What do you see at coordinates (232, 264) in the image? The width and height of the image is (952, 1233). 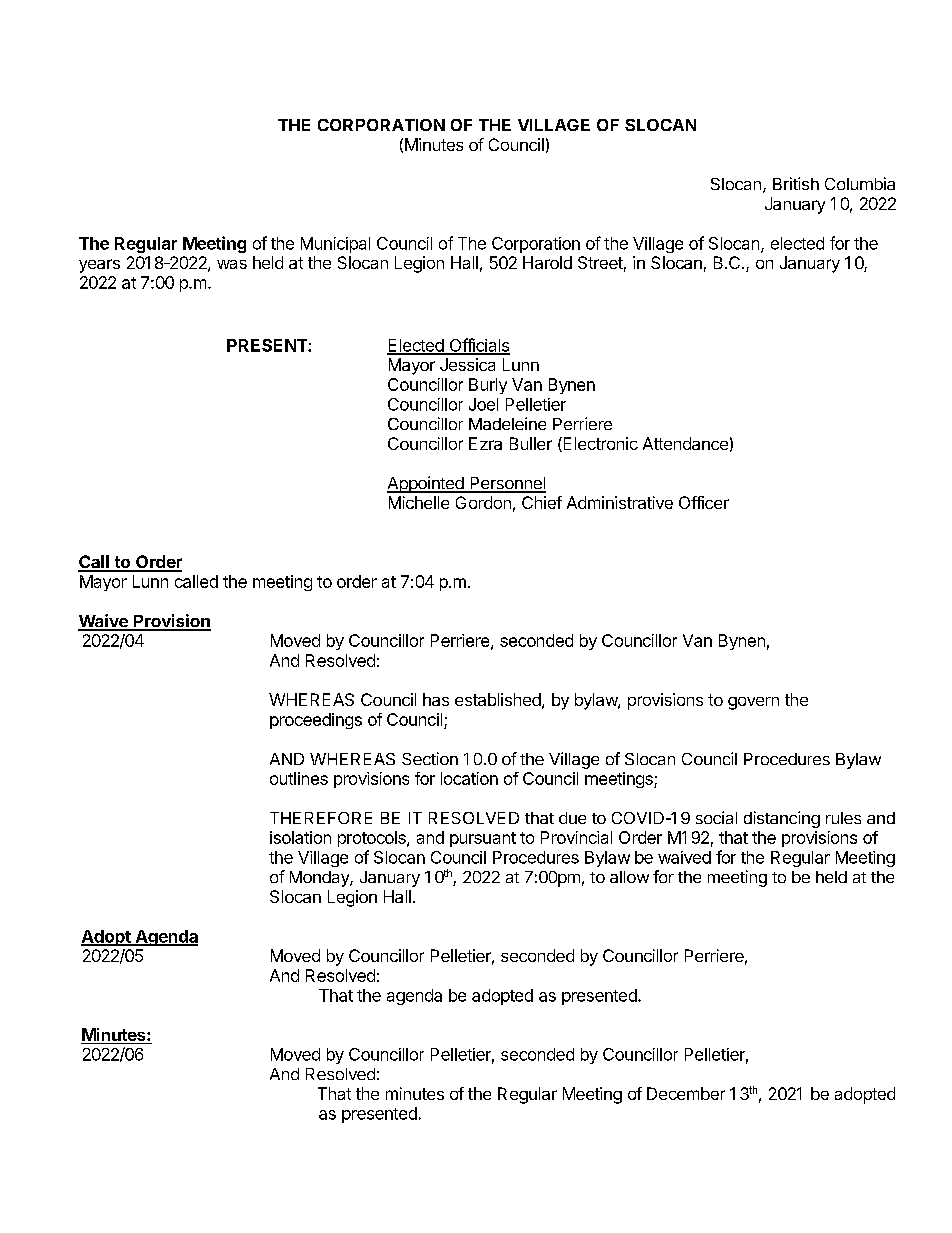 I see `was` at bounding box center [232, 264].
